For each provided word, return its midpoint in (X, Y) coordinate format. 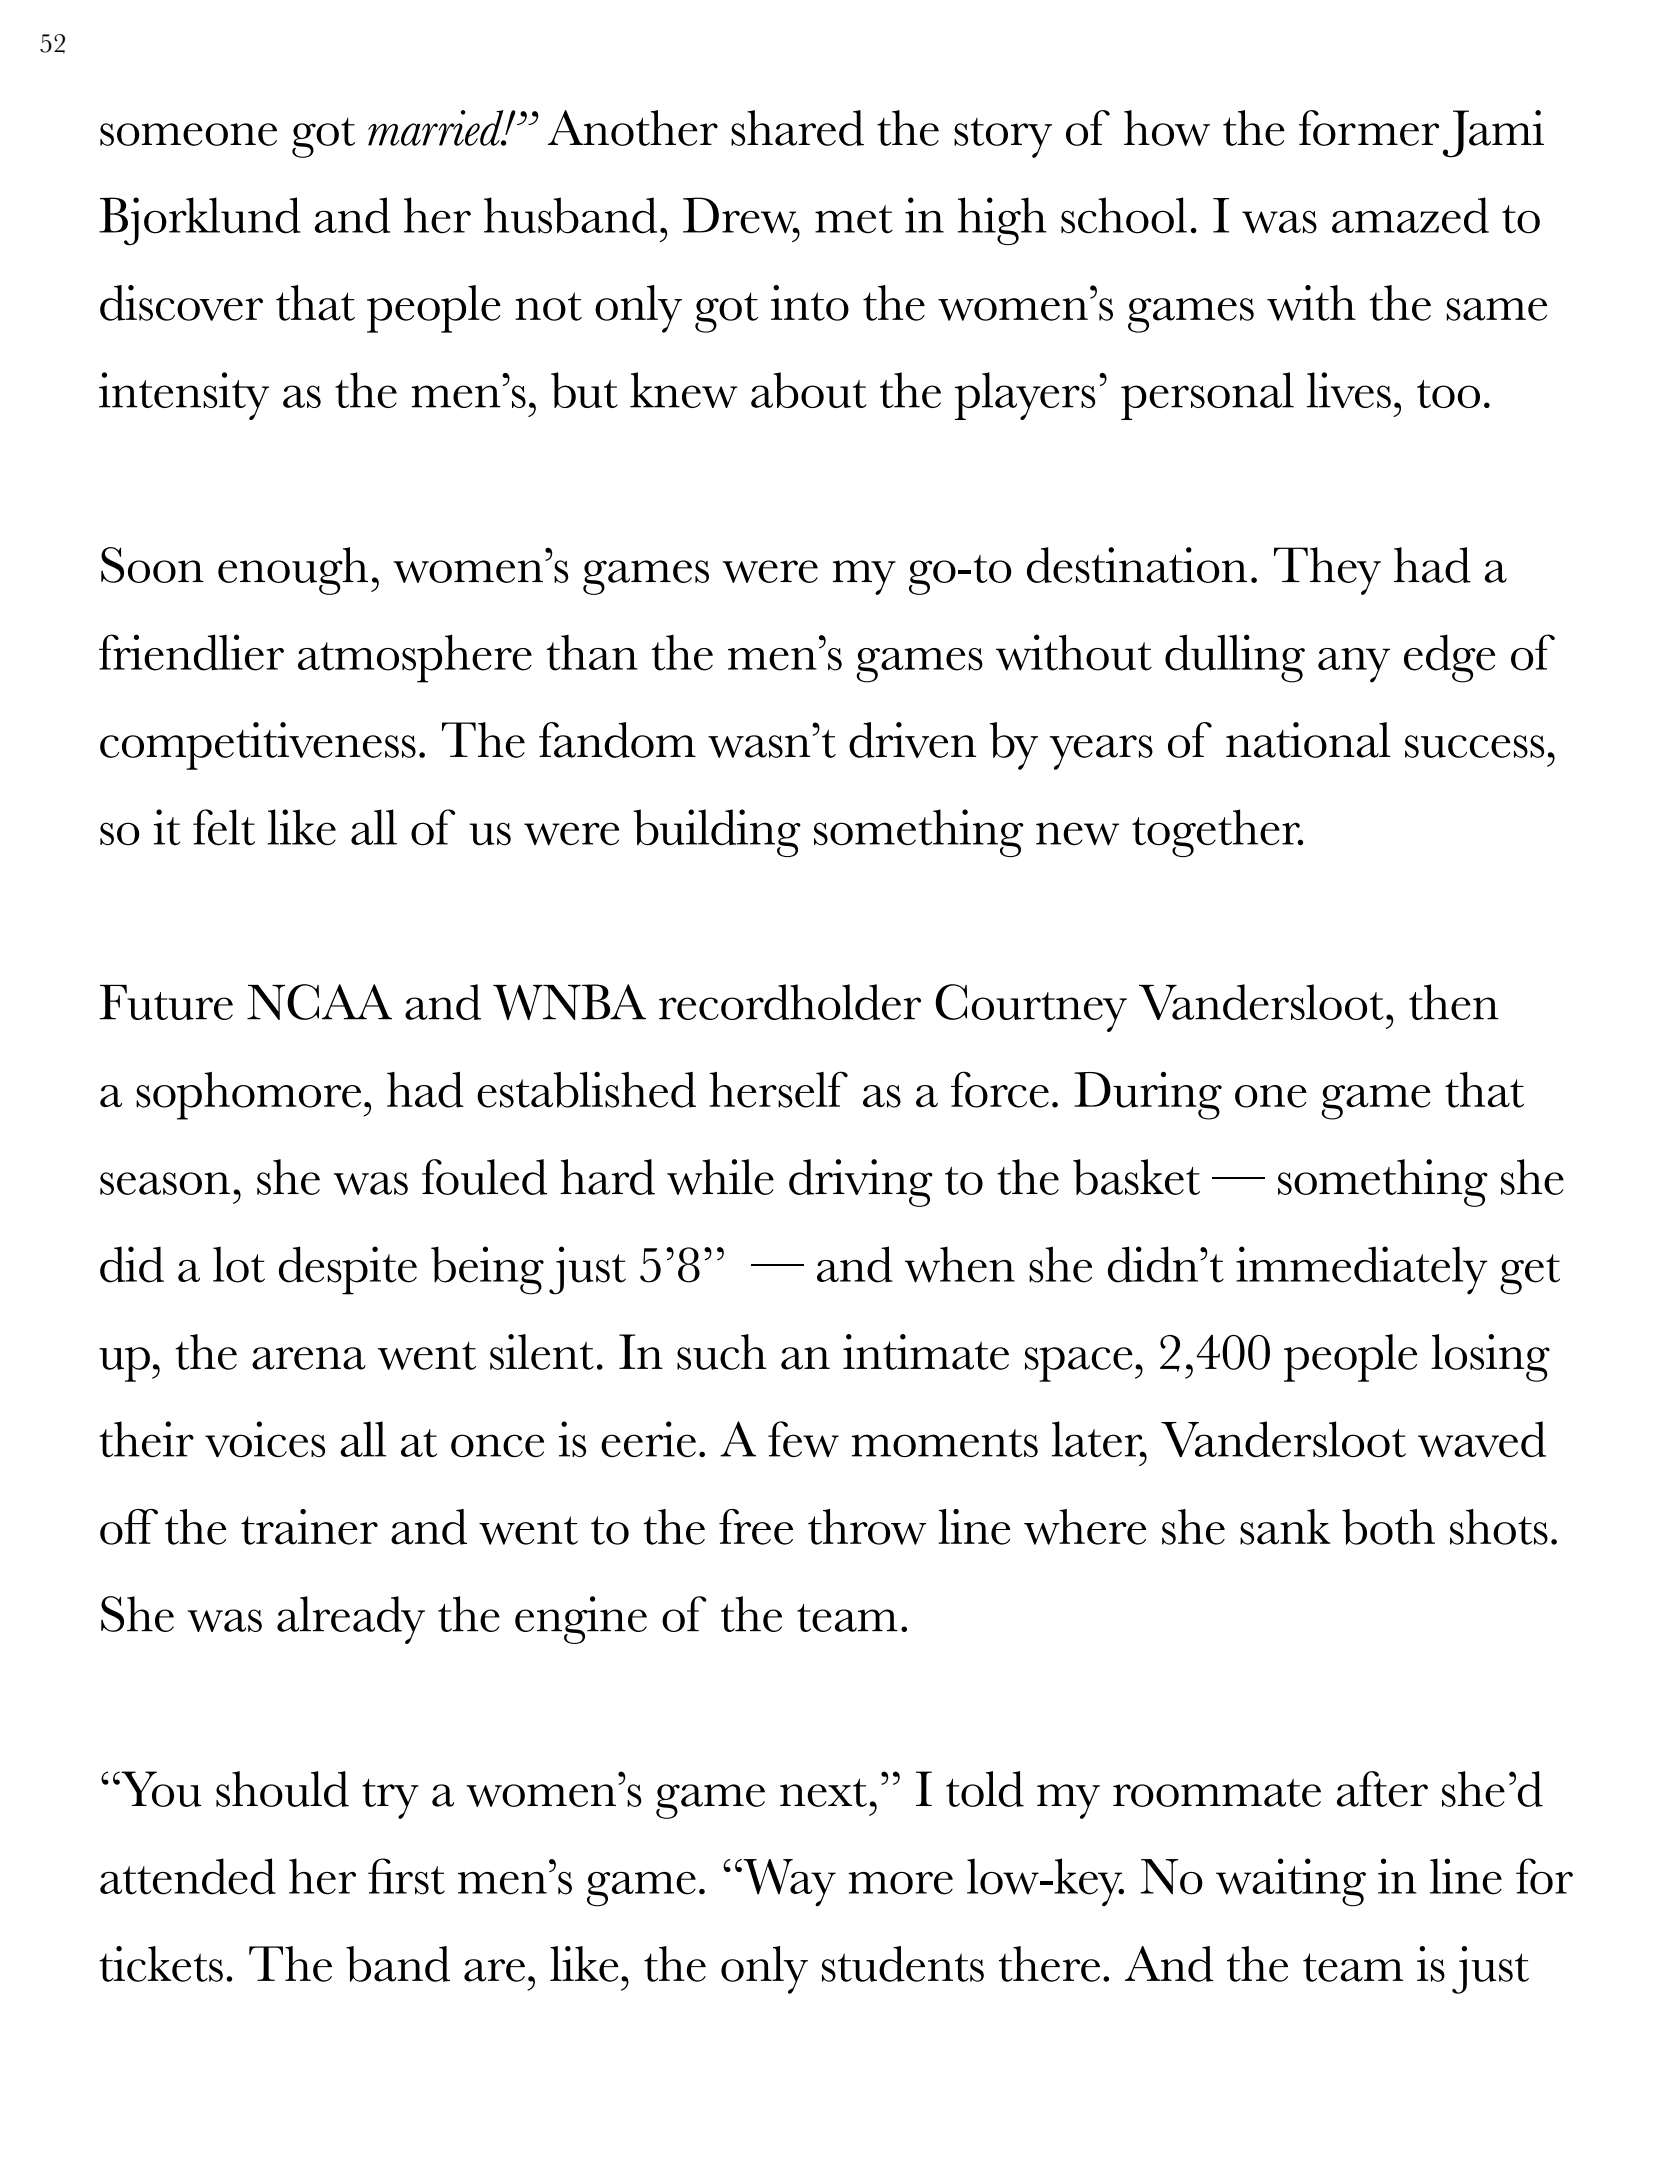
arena (309, 1358)
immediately (1362, 1270)
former (1369, 128)
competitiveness (258, 746)
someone (188, 134)
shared (797, 128)
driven (912, 740)
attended (188, 1876)
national (1308, 740)
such (722, 1352)
